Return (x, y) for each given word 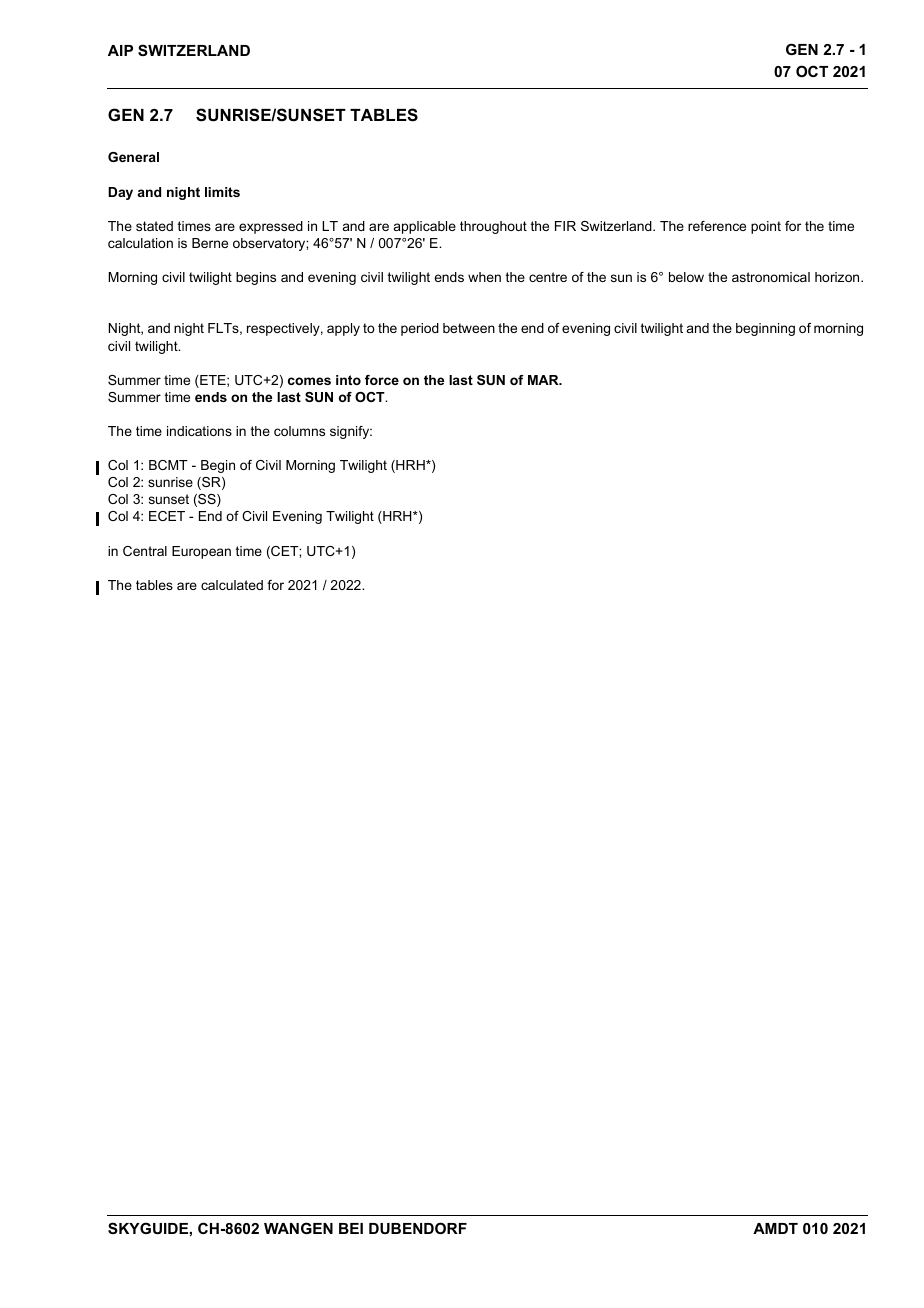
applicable (425, 227)
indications (199, 431)
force (382, 380)
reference (717, 226)
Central (145, 551)
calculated (232, 585)
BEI (351, 1228)
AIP (120, 50)
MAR (544, 380)
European (201, 552)
